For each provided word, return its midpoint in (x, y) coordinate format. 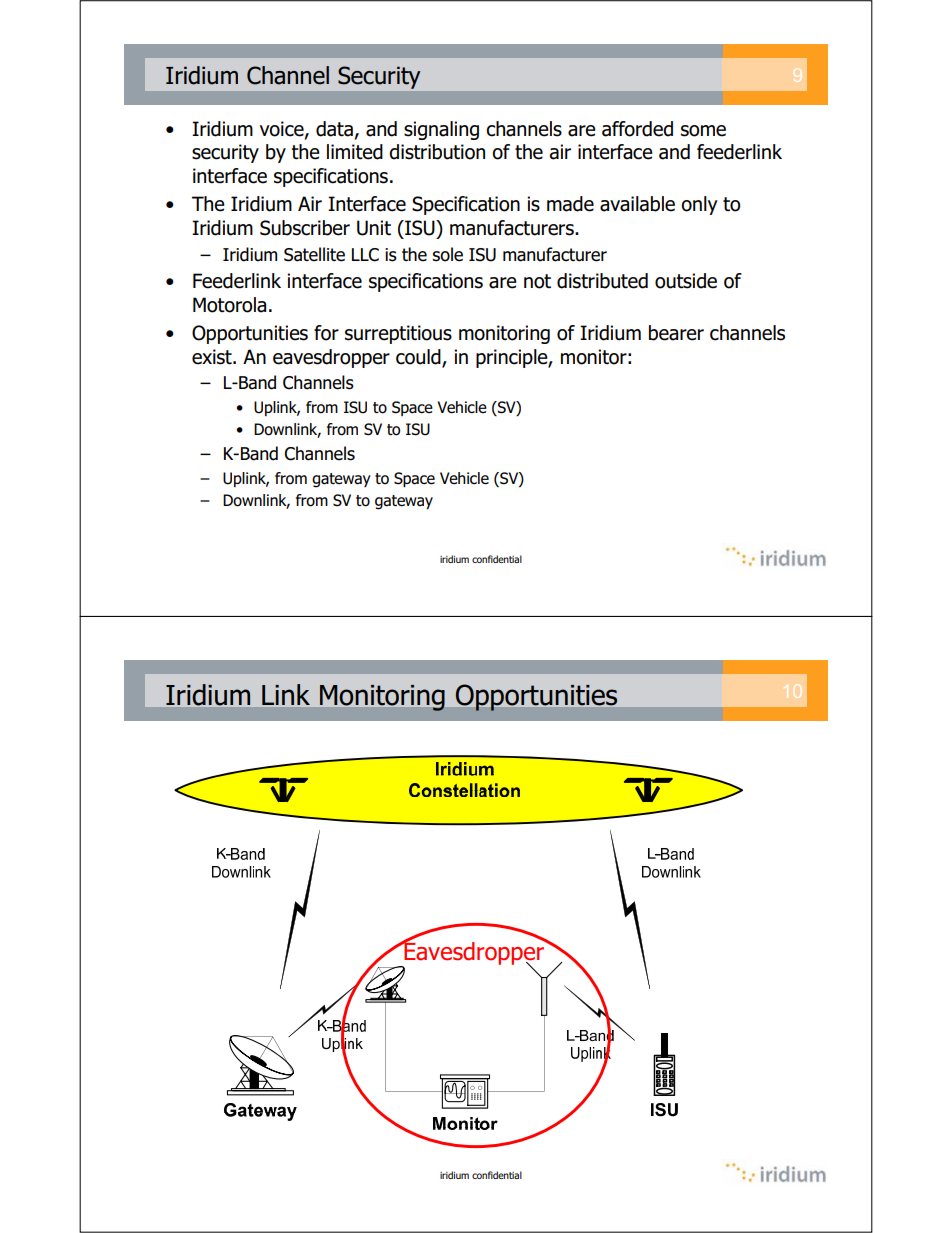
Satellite (314, 254)
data (334, 129)
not (537, 281)
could (419, 357)
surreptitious (398, 334)
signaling (441, 130)
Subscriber (305, 228)
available (637, 204)
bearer (676, 333)
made (570, 204)
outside (686, 281)
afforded (637, 129)
